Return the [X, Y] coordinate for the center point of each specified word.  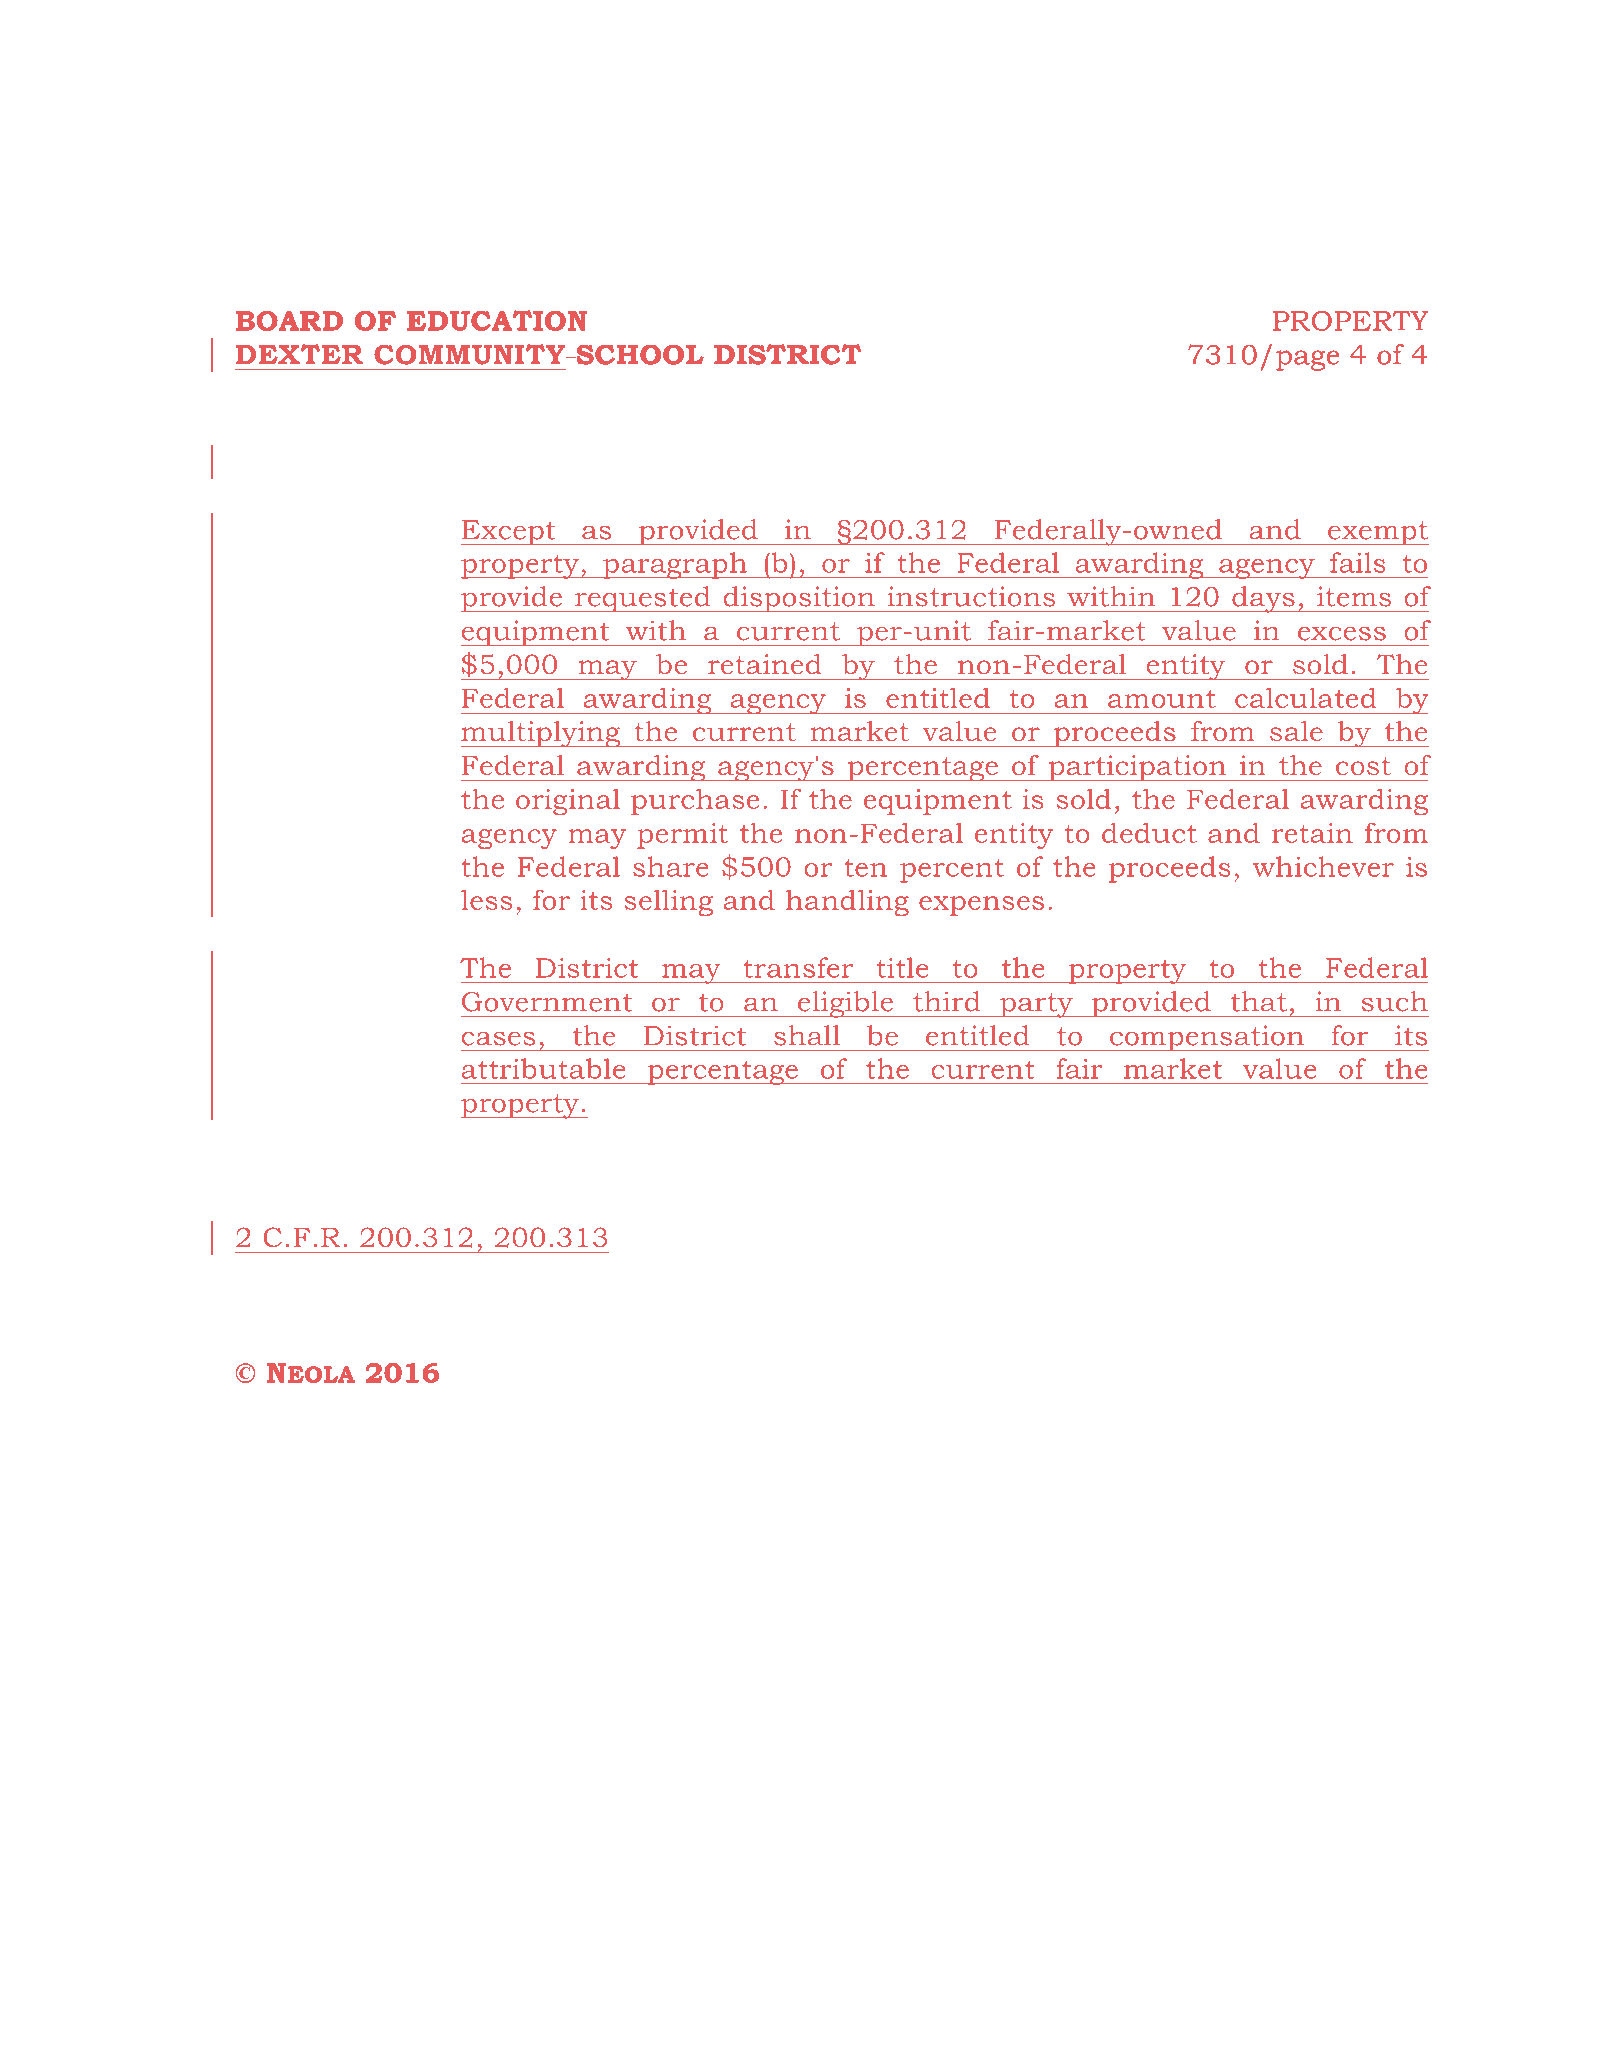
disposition [799, 599]
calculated [1305, 697]
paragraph [675, 565]
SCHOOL [639, 354]
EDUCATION [497, 320]
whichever [1323, 866]
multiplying [542, 734]
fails [1358, 562]
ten [865, 867]
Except [509, 532]
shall [807, 1035]
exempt [1377, 533]
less [486, 899]
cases [498, 1039]
